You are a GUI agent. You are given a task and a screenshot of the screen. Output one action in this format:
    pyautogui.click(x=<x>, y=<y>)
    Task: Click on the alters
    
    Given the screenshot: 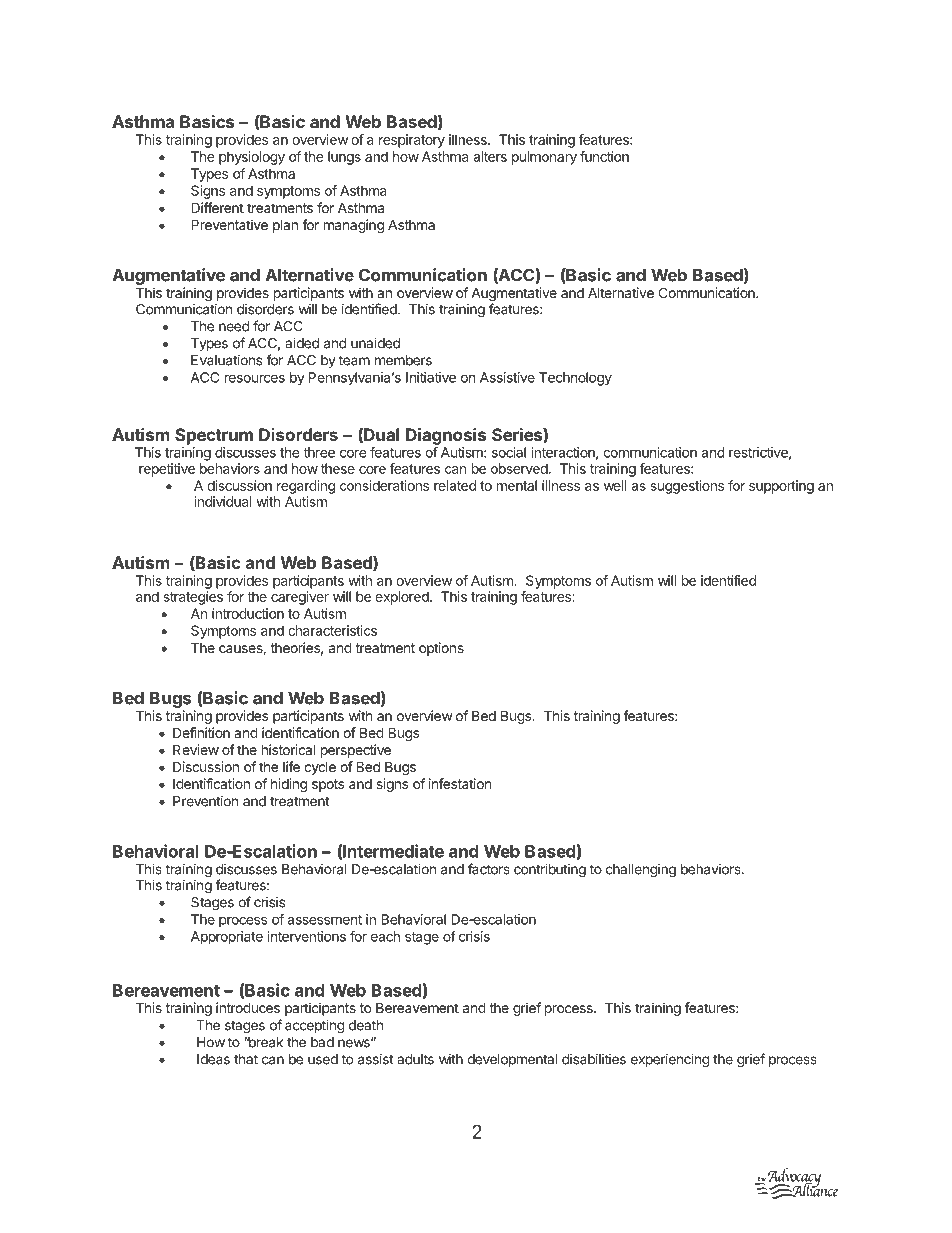 What is the action you would take?
    pyautogui.click(x=490, y=156)
